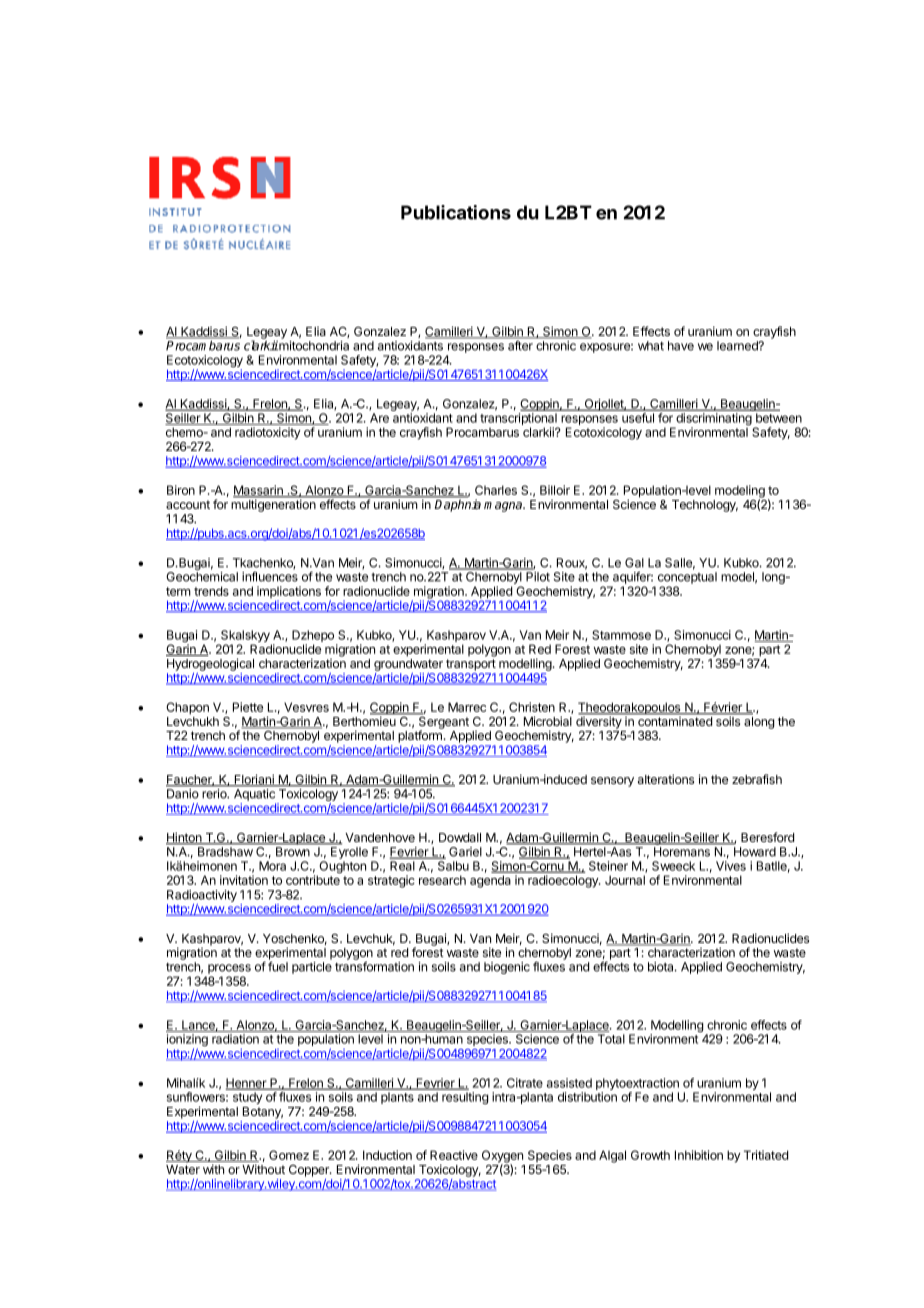 This image has width=924, height=1308. I want to click on implications, so click(289, 593).
